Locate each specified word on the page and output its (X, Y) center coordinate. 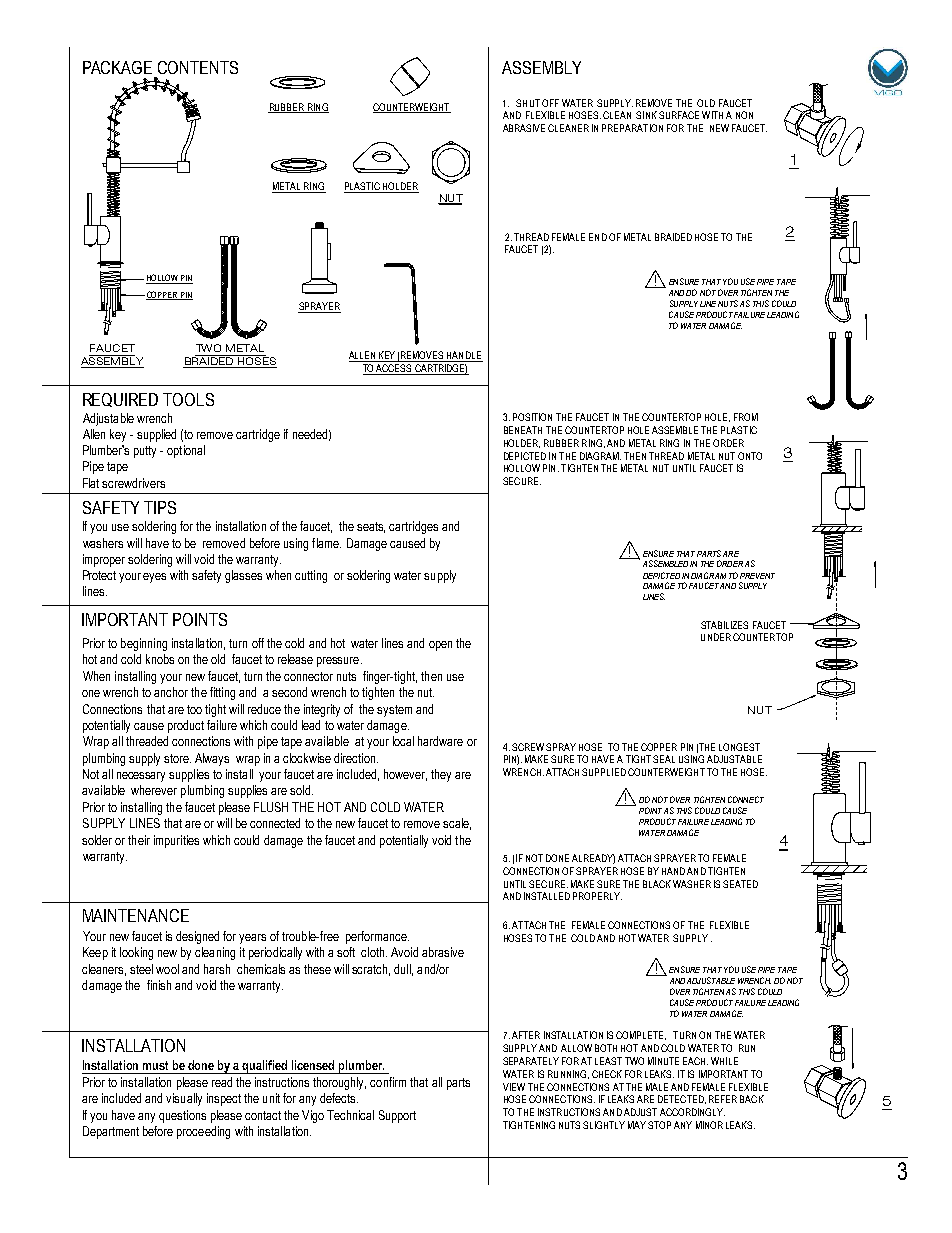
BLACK (657, 884)
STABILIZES (724, 625)
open (440, 646)
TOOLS (188, 399)
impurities (176, 841)
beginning (144, 644)
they (441, 775)
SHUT (528, 103)
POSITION (532, 417)
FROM (746, 417)
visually (184, 1099)
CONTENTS (198, 67)
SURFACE (679, 115)
